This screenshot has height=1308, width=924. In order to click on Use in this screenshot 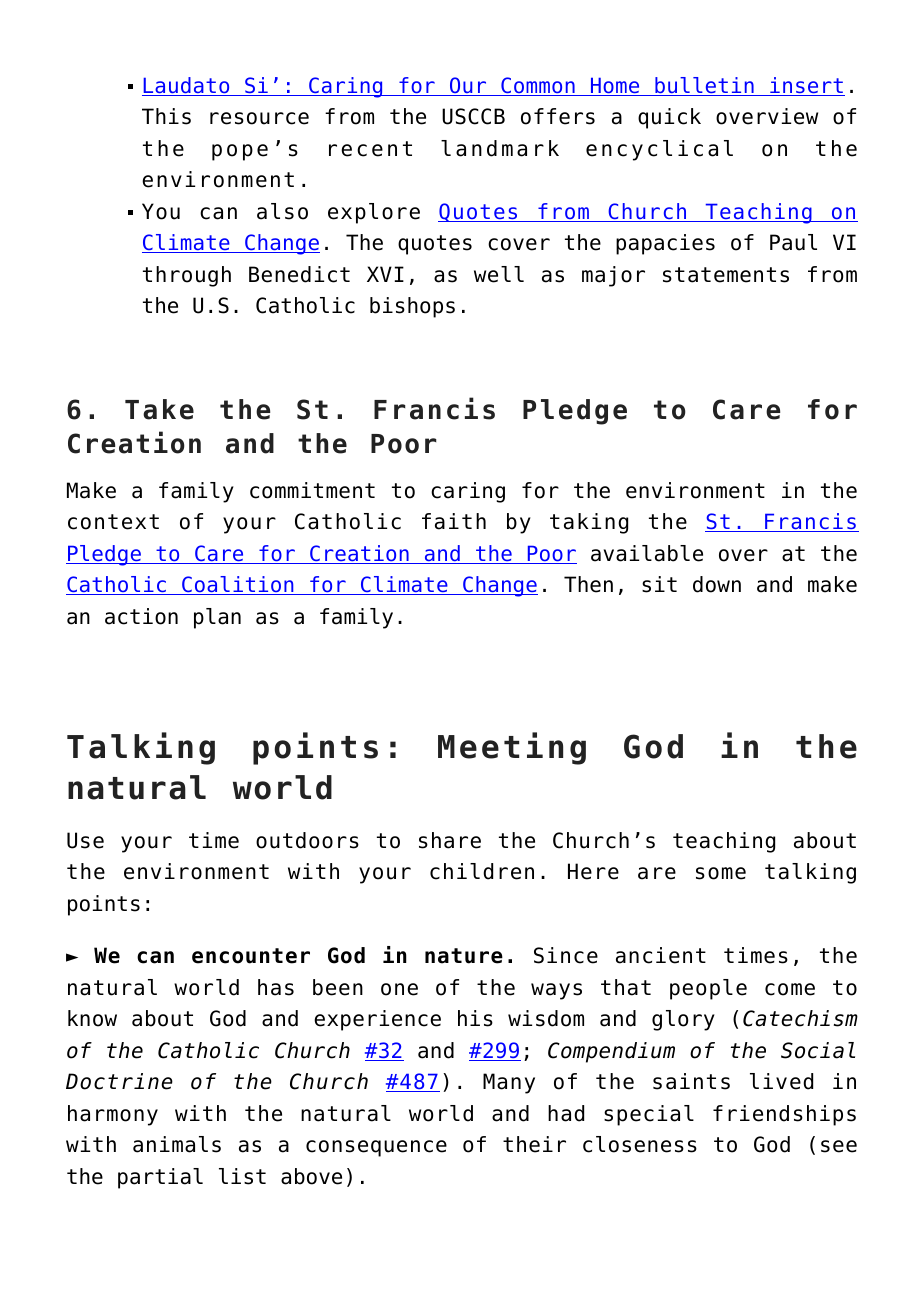, I will do `click(85, 840)`.
